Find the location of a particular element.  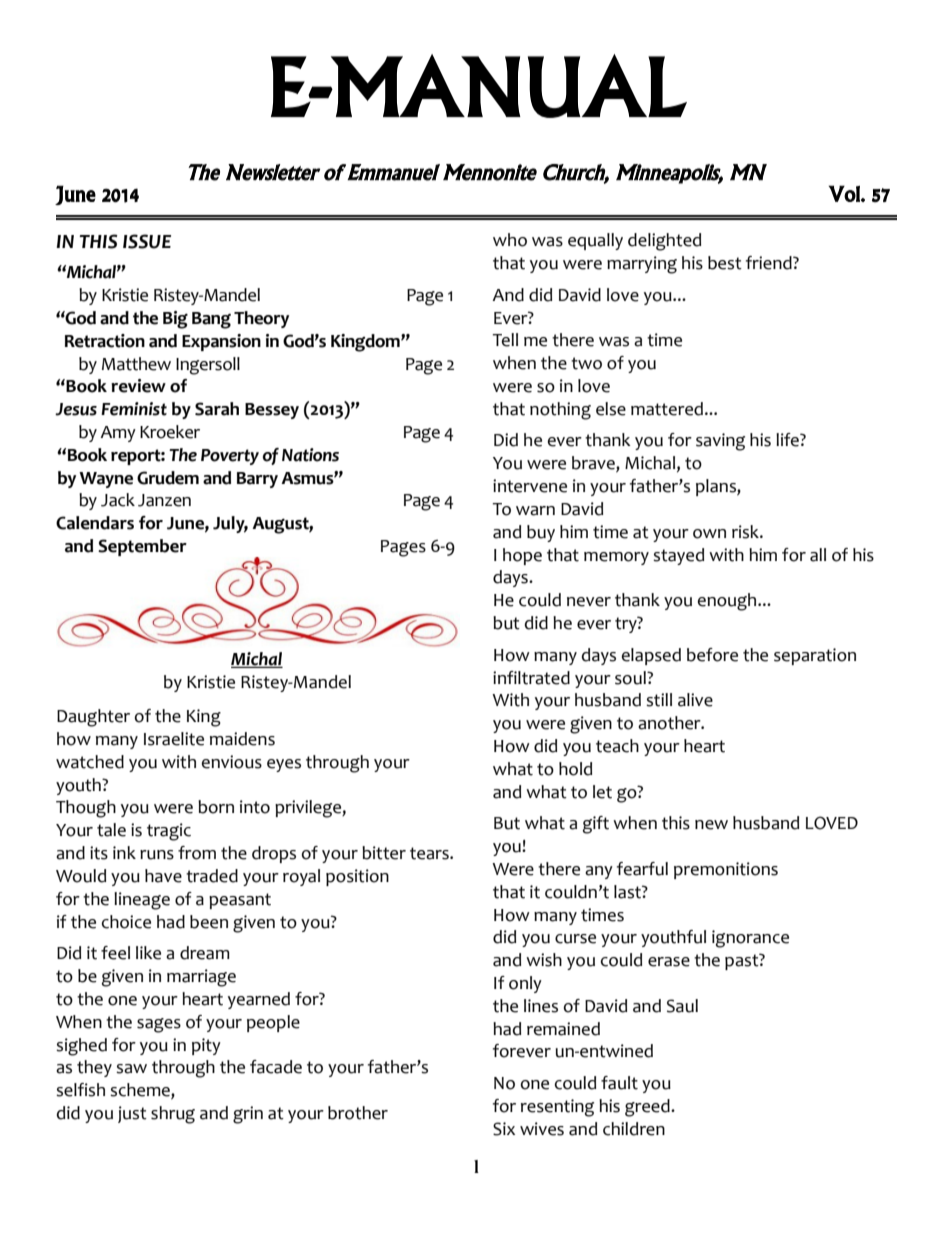

nothing is located at coordinates (560, 411).
